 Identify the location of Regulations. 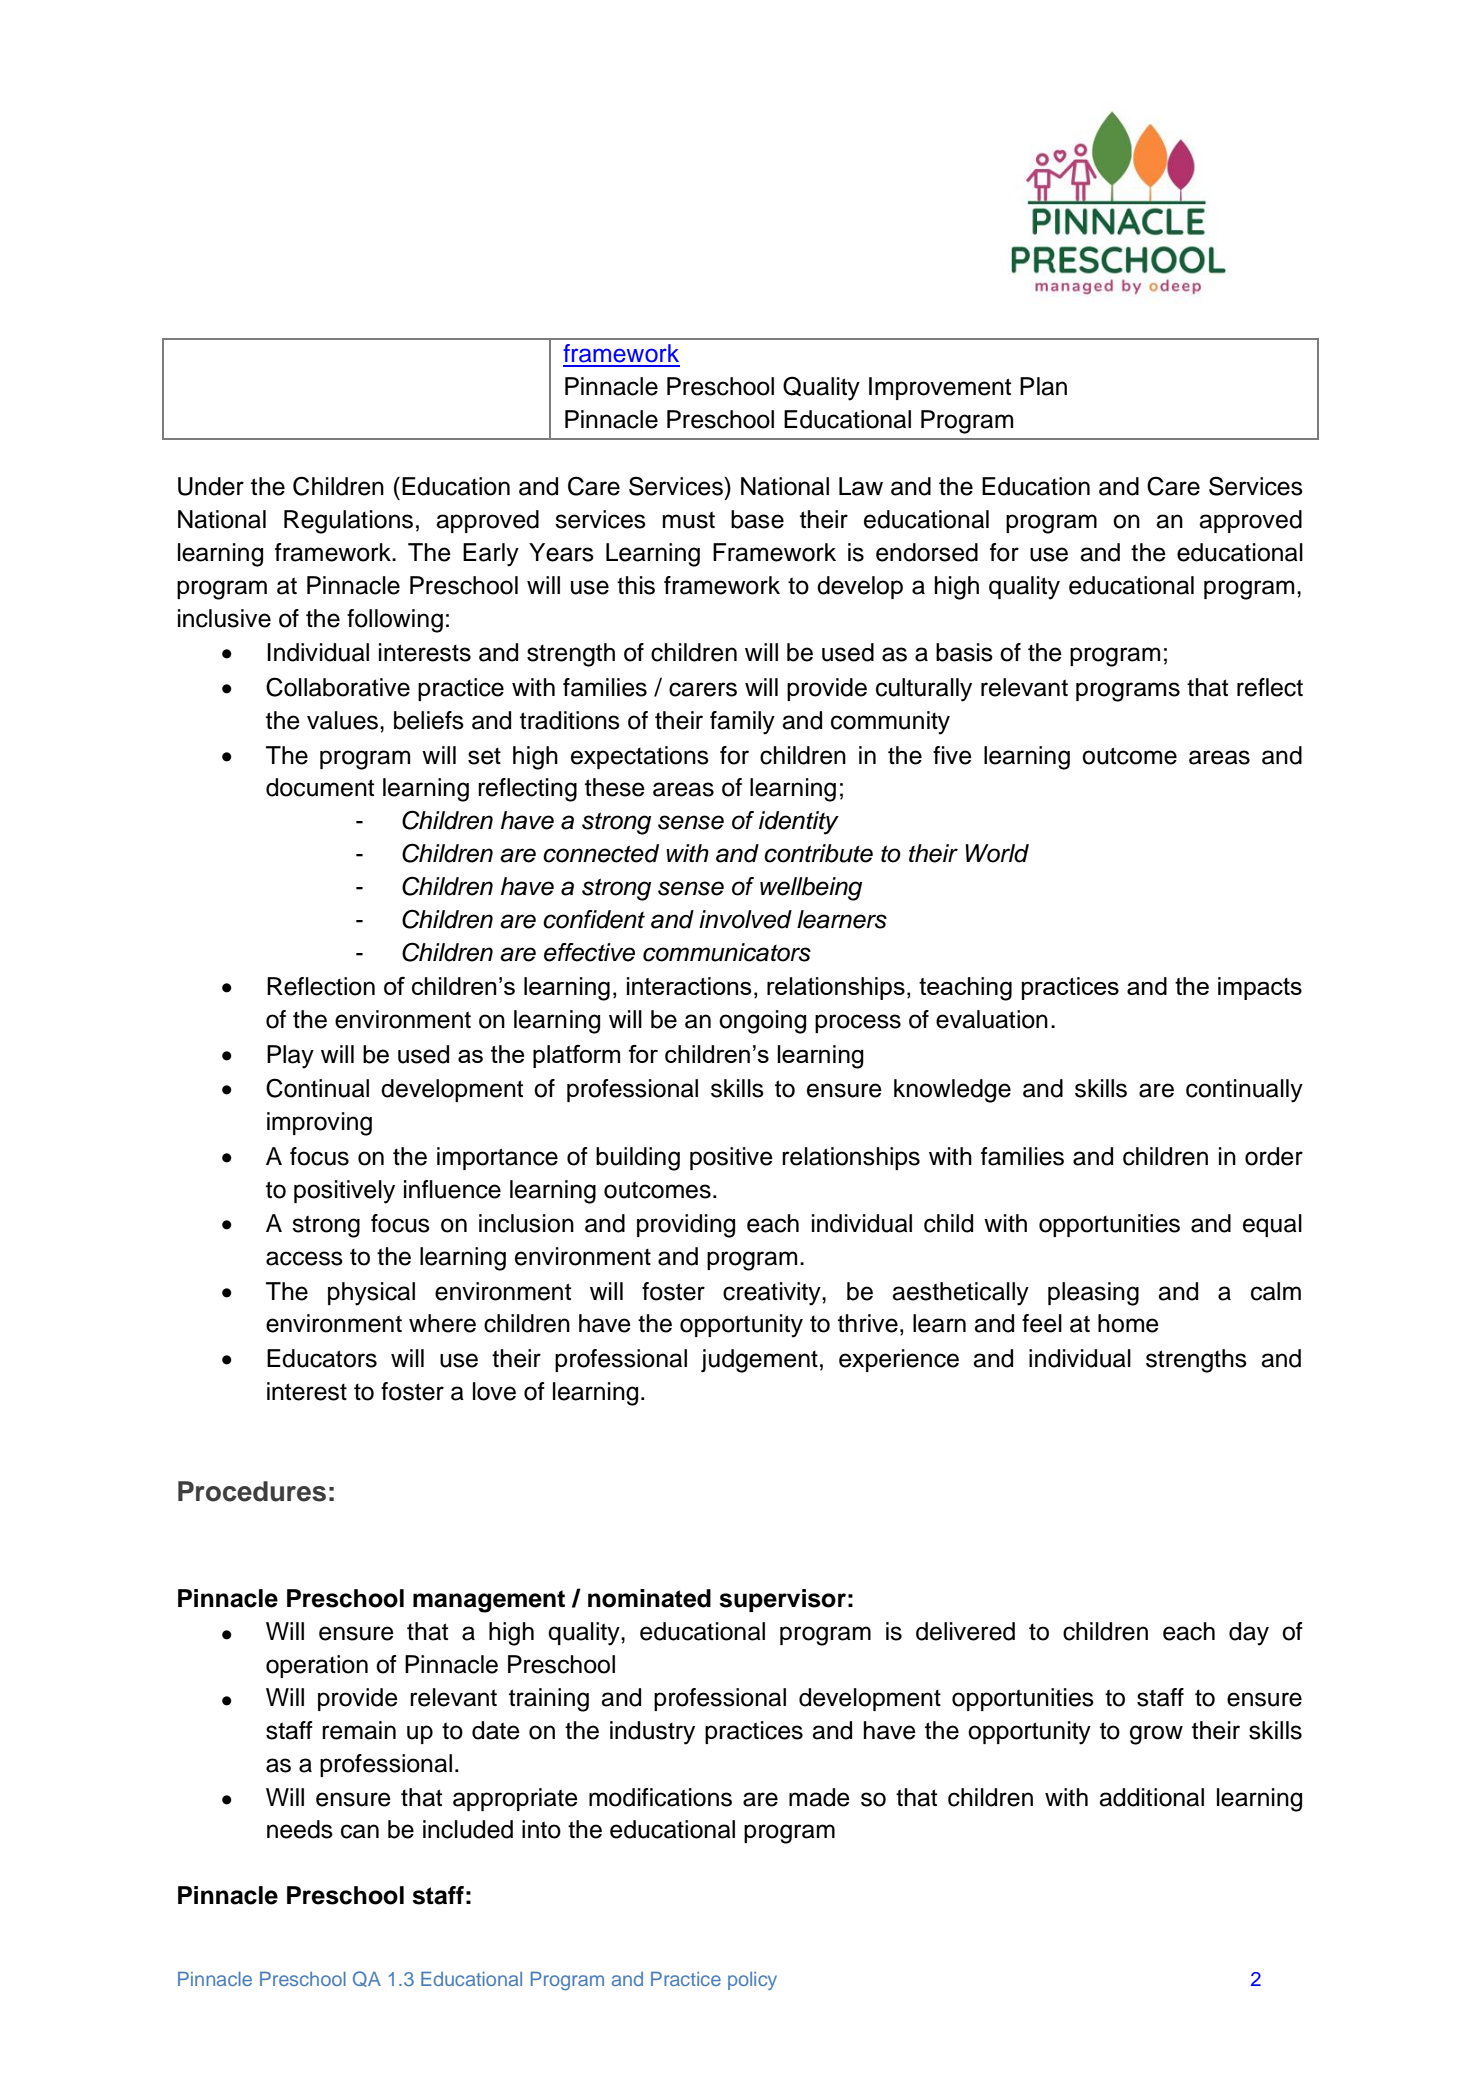
(348, 522).
